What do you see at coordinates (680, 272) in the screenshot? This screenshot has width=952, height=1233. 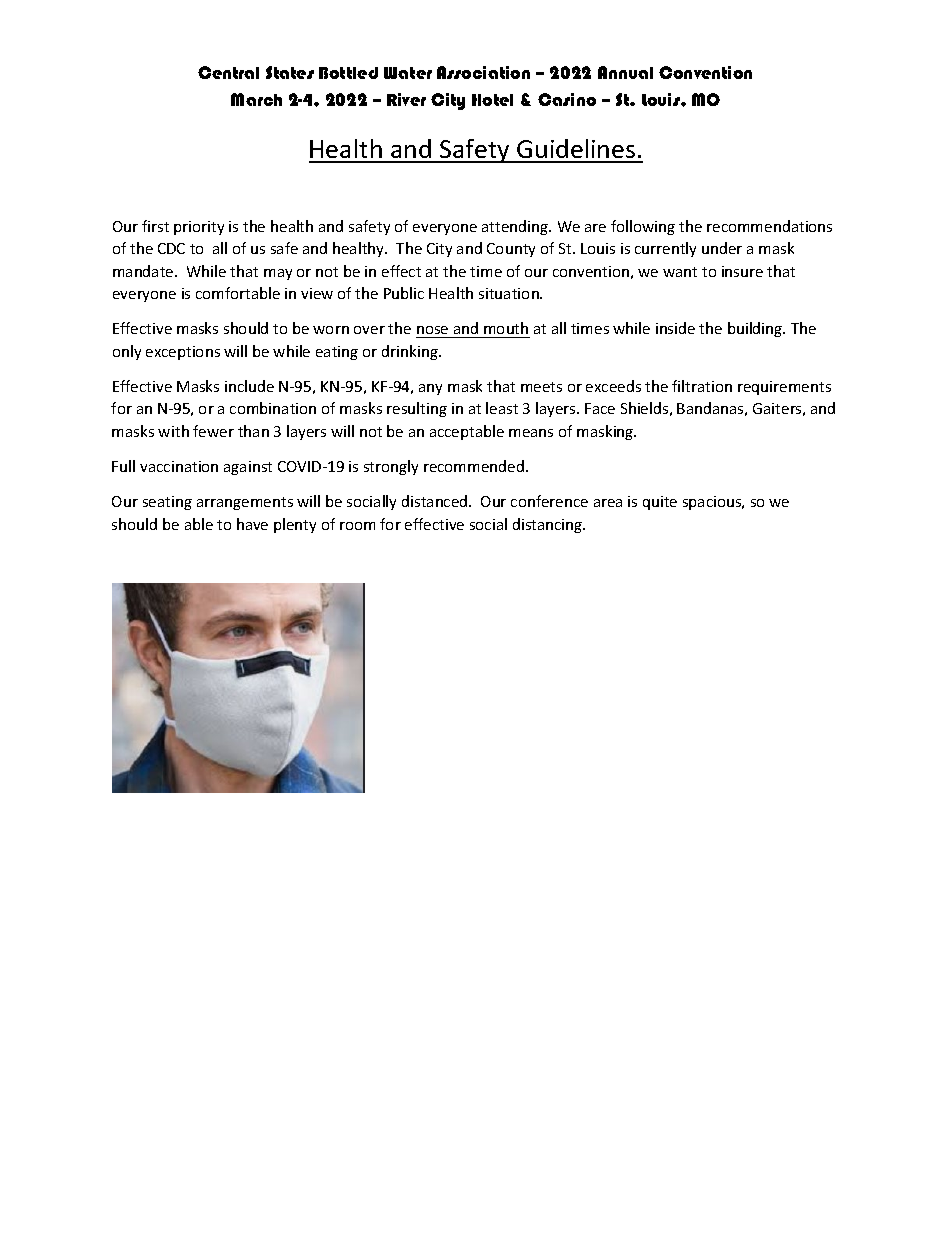 I see `want` at bounding box center [680, 272].
